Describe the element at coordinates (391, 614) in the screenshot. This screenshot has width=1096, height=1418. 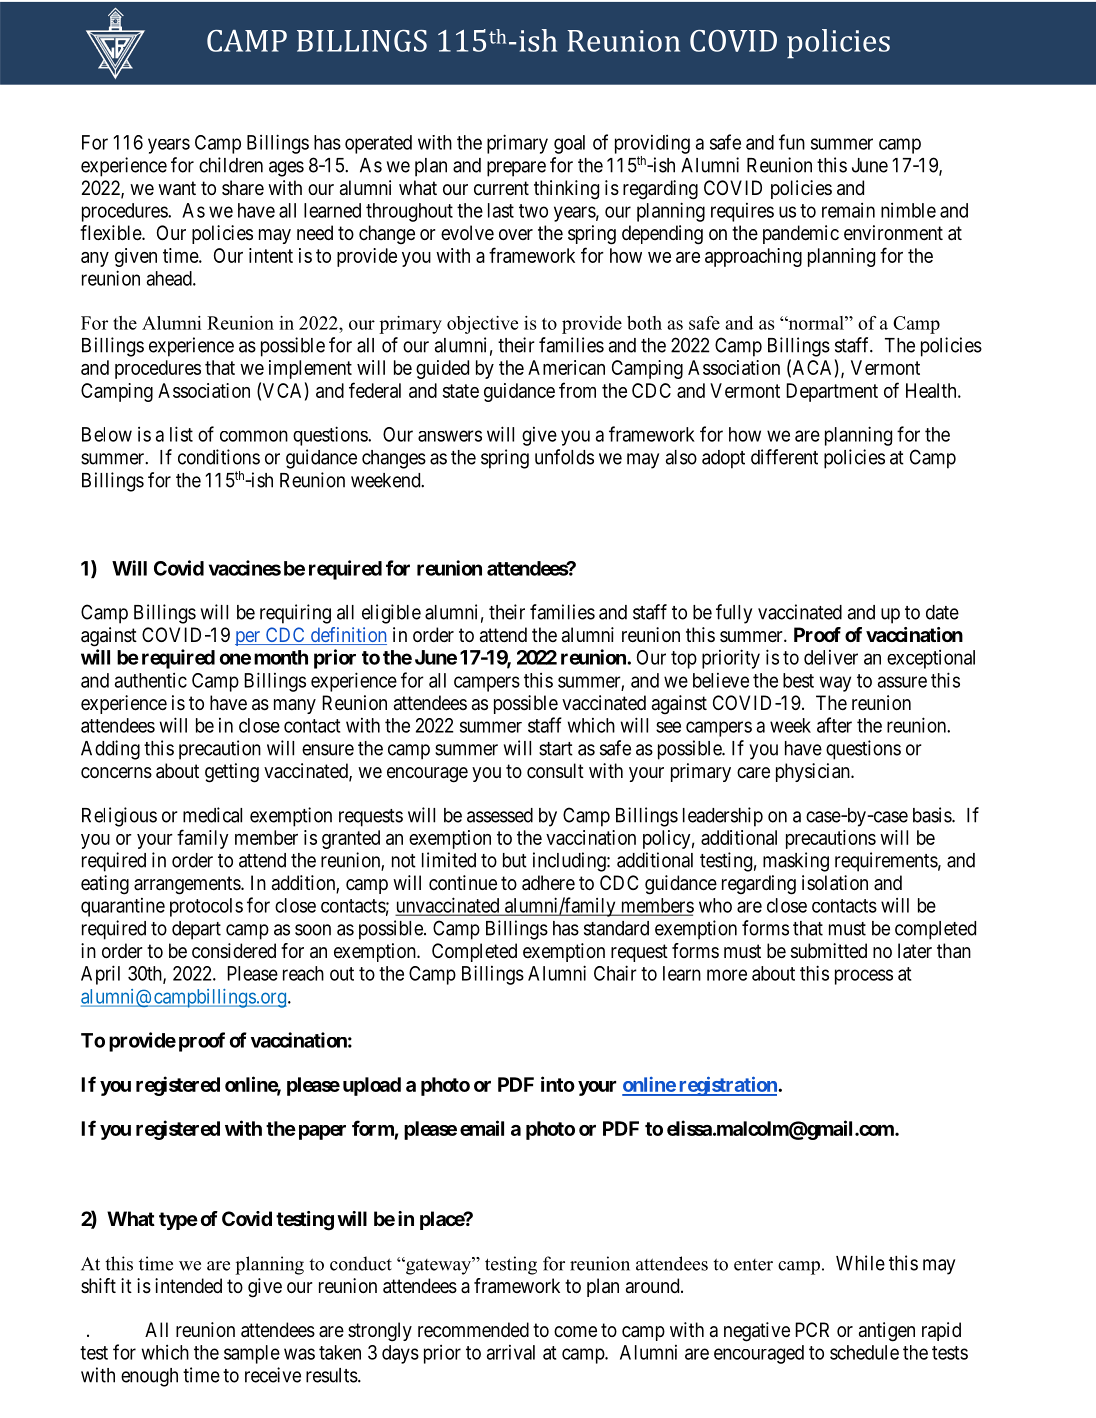
I see `eligible` at that location.
